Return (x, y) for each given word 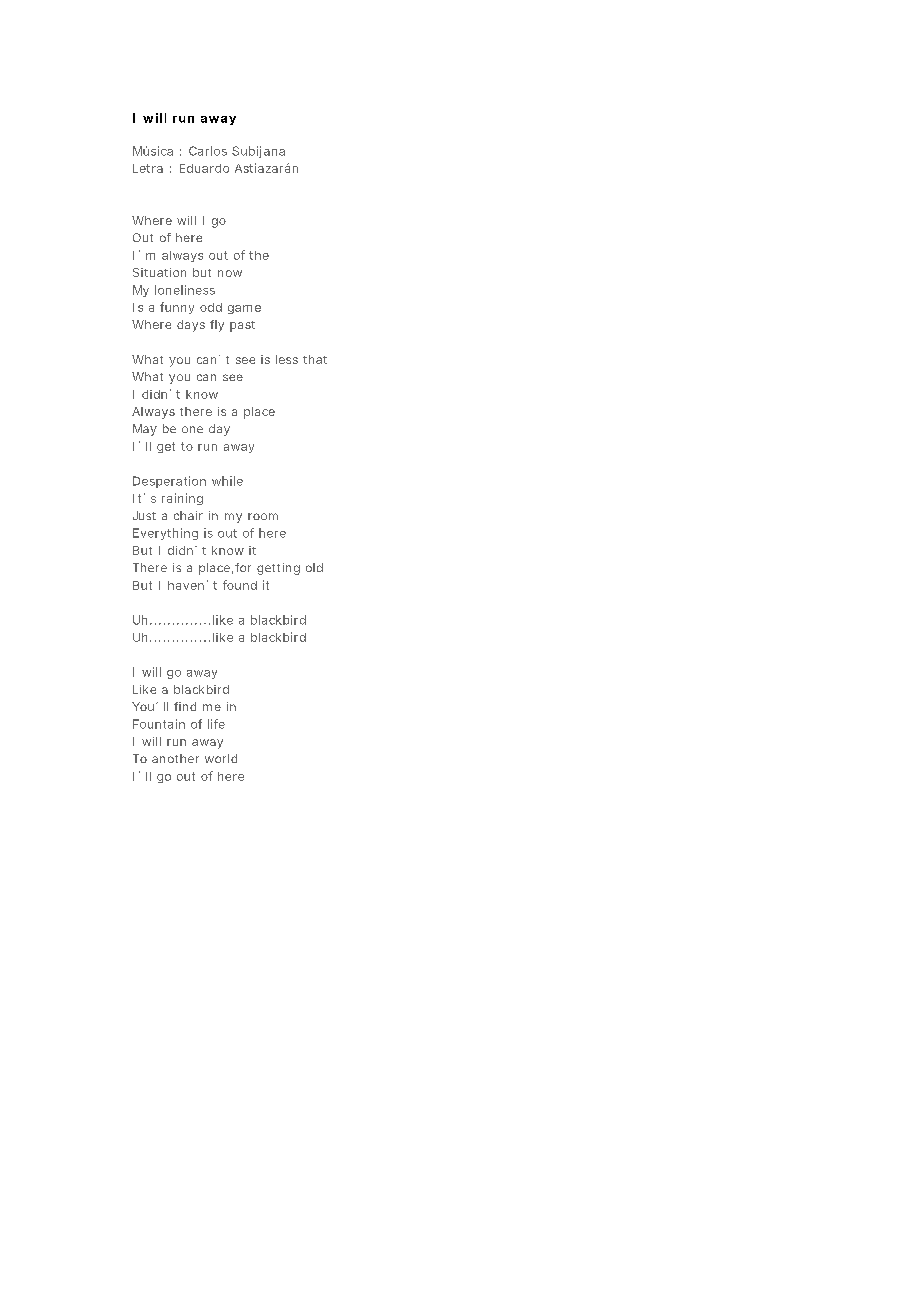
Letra (148, 168)
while (227, 481)
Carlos (208, 151)
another (175, 758)
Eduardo (204, 168)
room (263, 516)
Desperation (169, 482)
